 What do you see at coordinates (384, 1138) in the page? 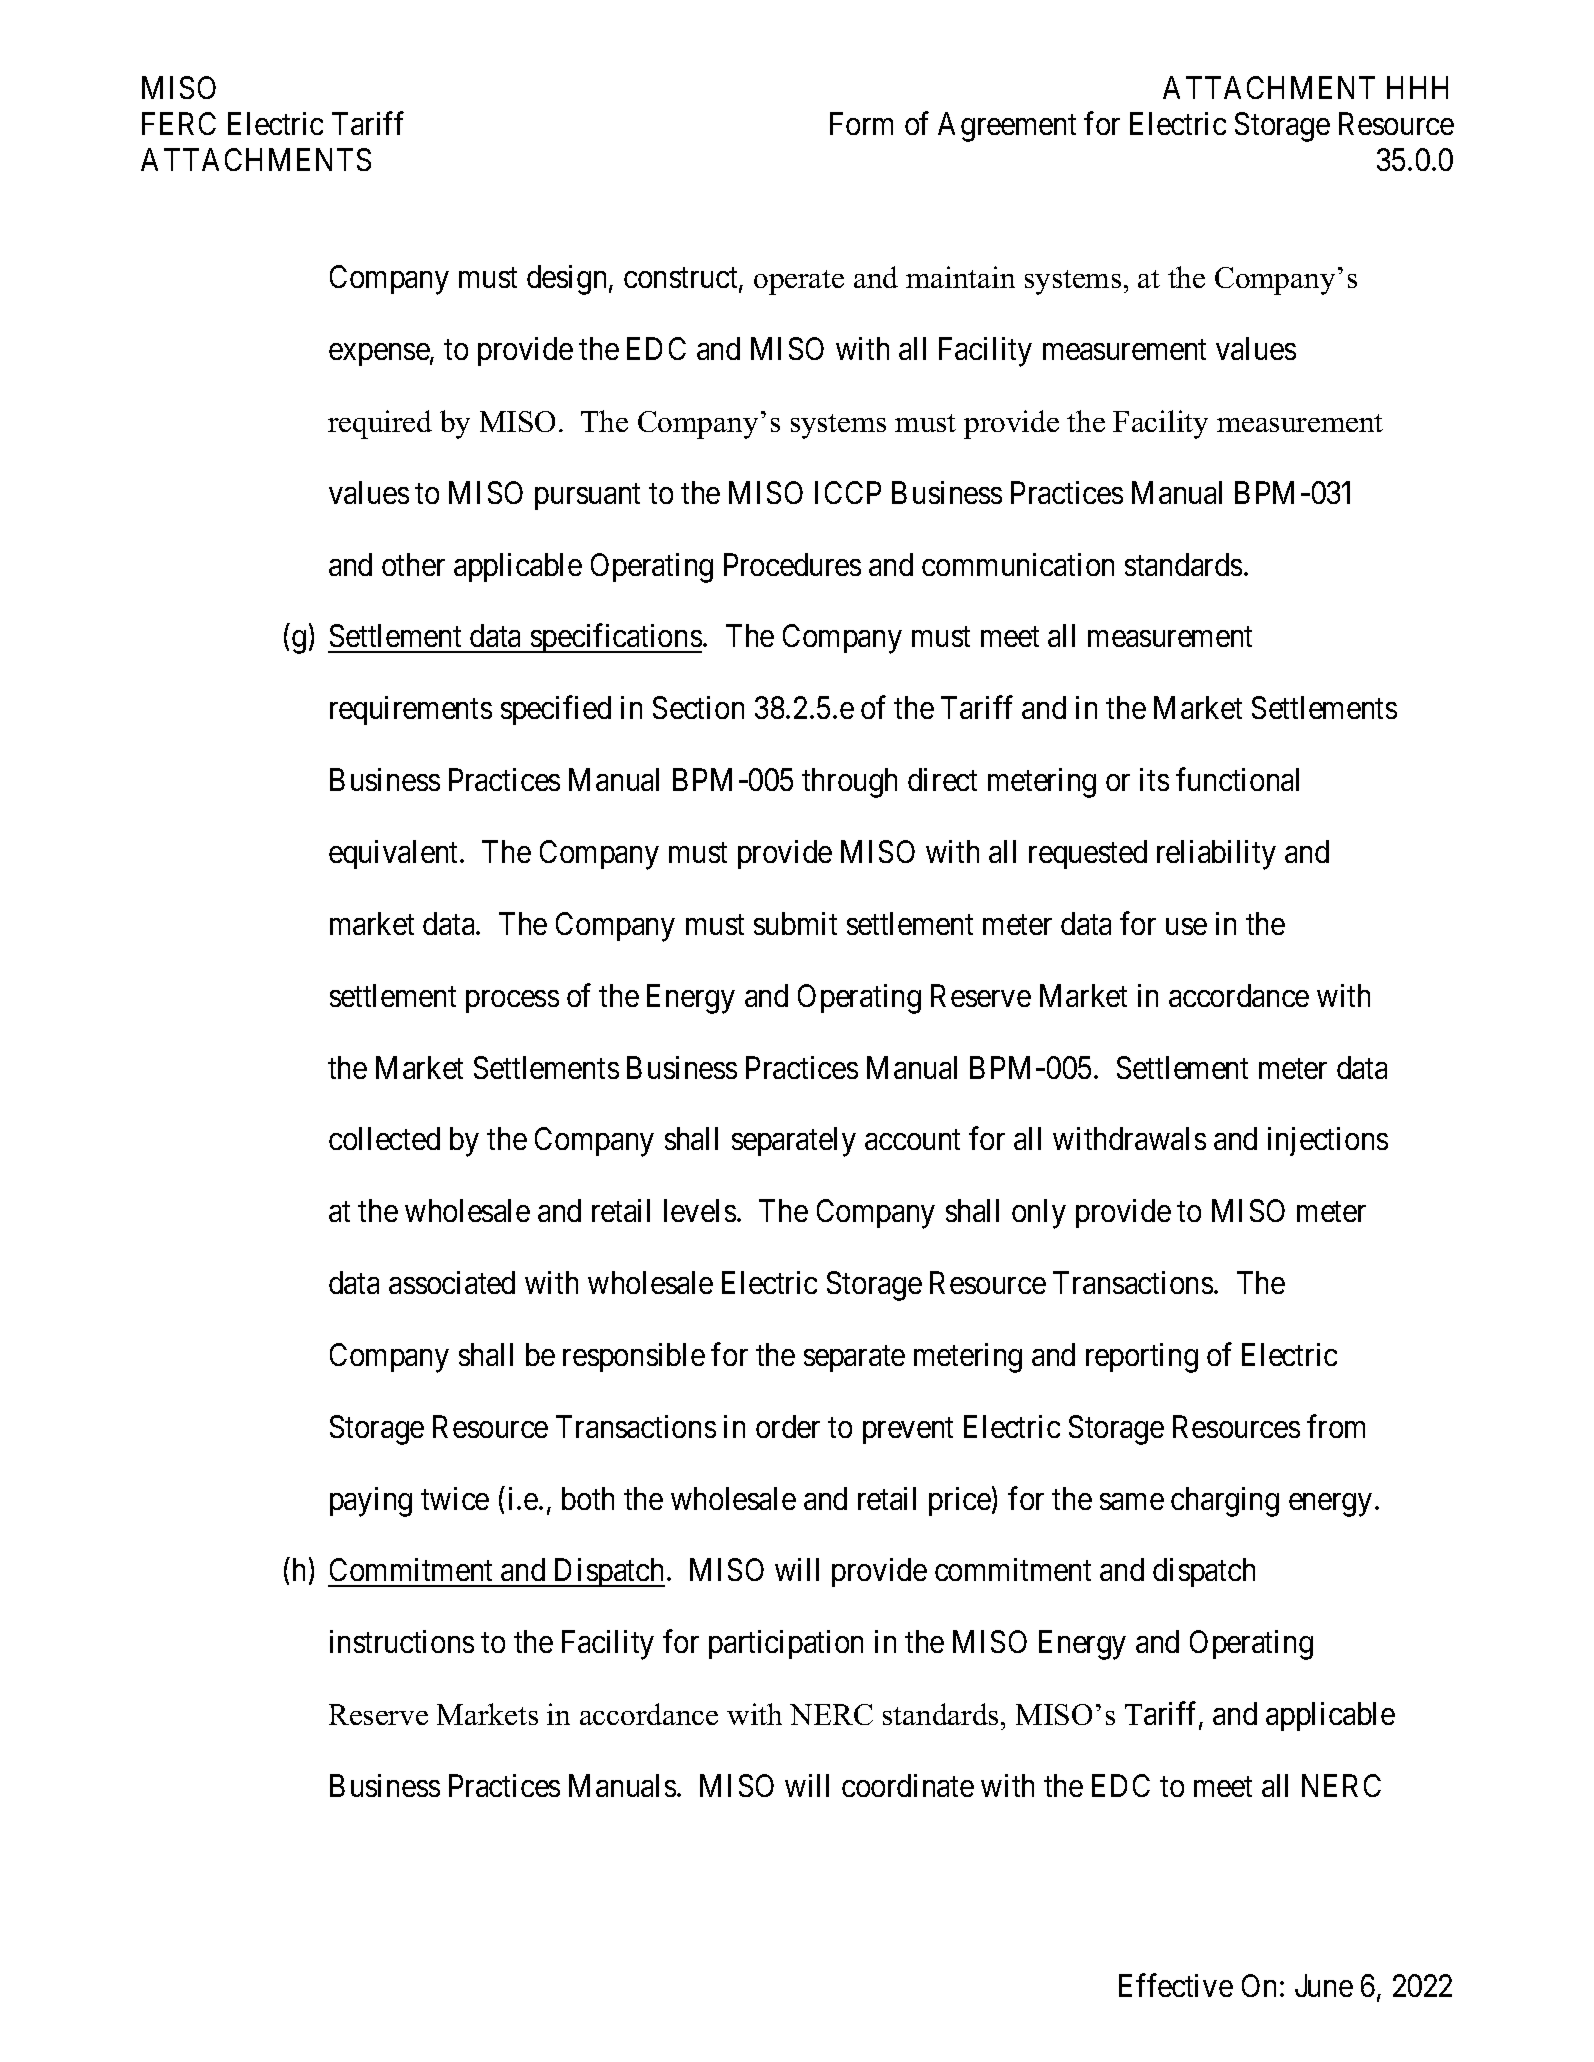
I see `collected` at bounding box center [384, 1138].
